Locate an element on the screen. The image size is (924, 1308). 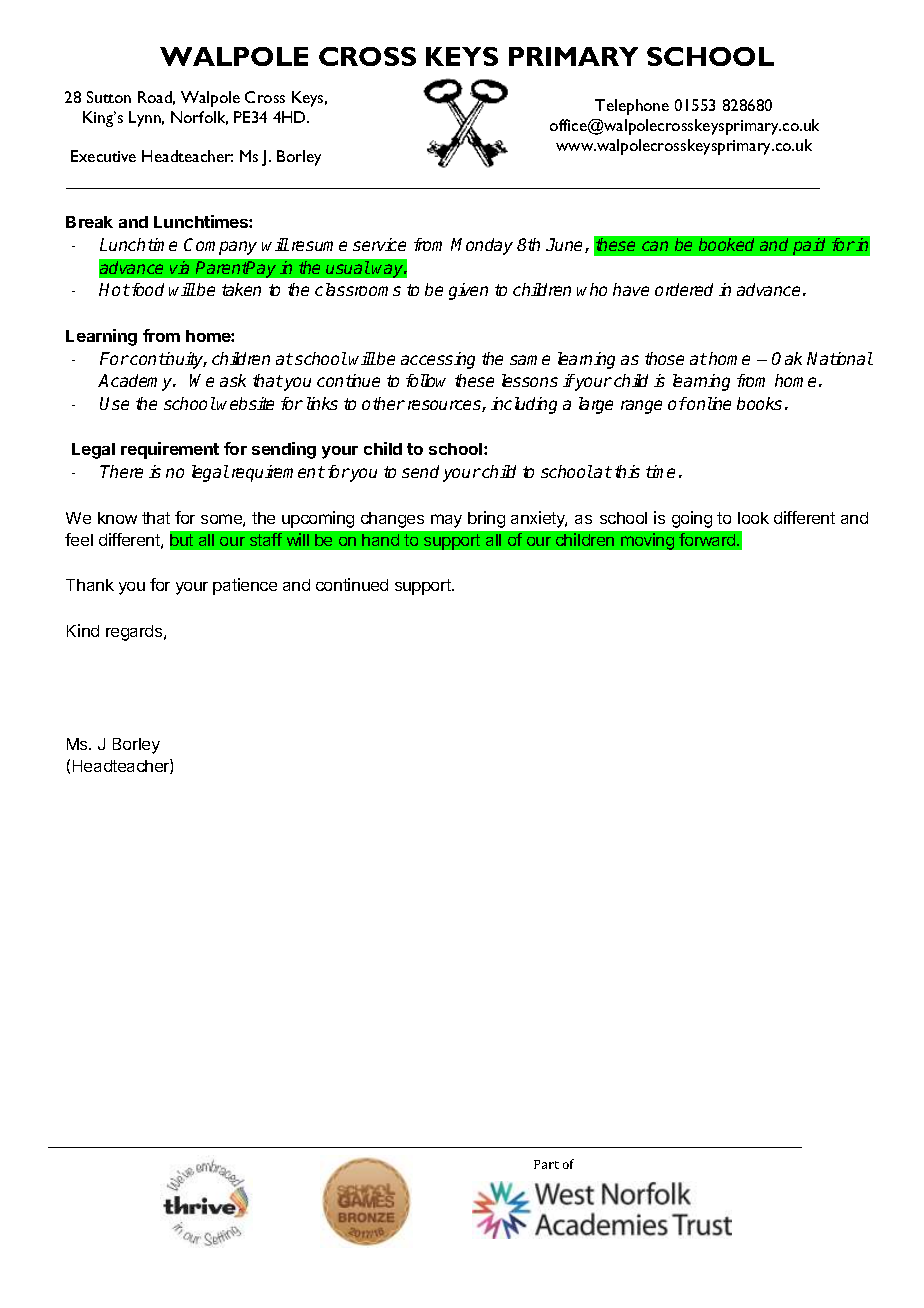
regards is located at coordinates (135, 633).
